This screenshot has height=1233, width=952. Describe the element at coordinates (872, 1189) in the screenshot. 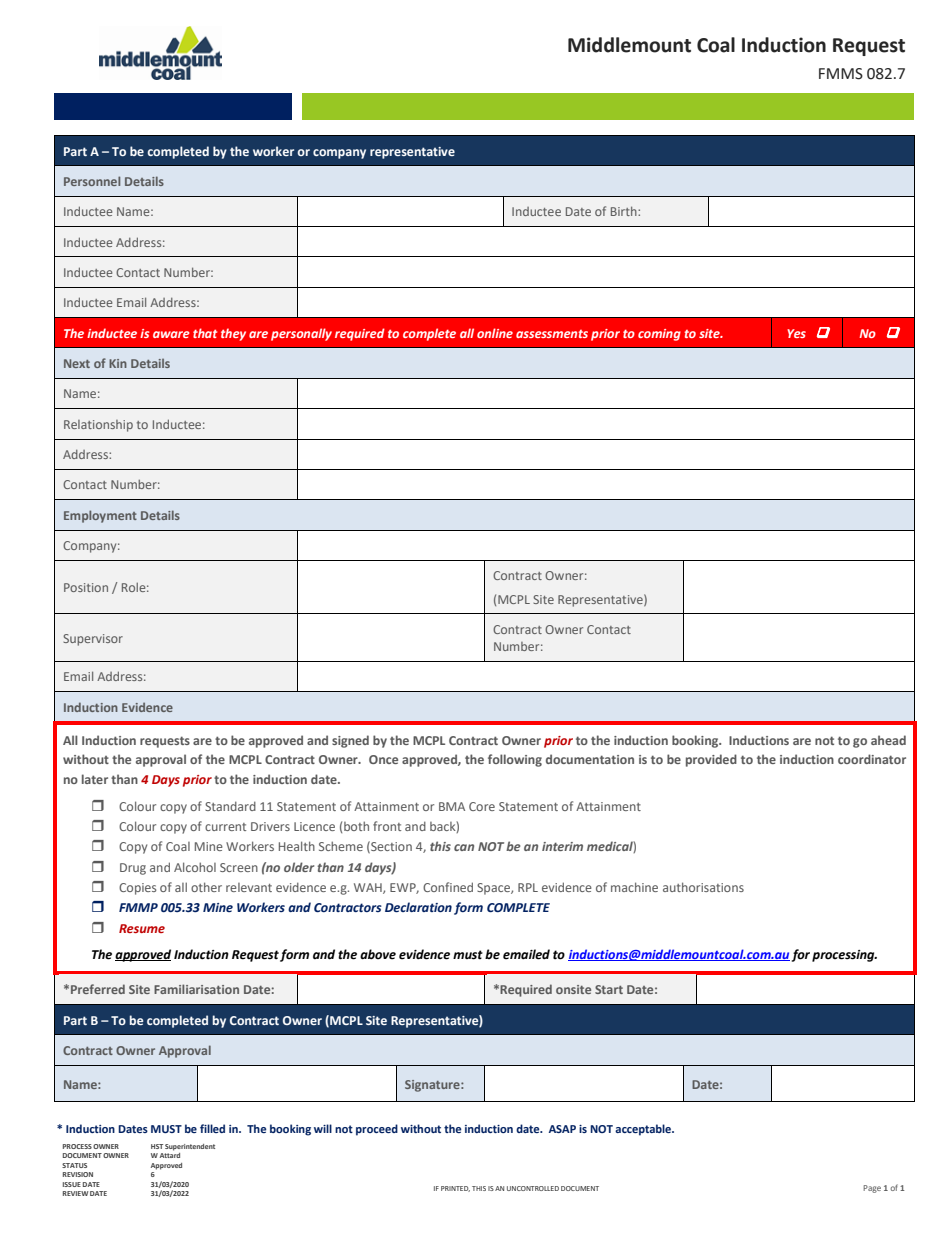

I see `Page` at that location.
